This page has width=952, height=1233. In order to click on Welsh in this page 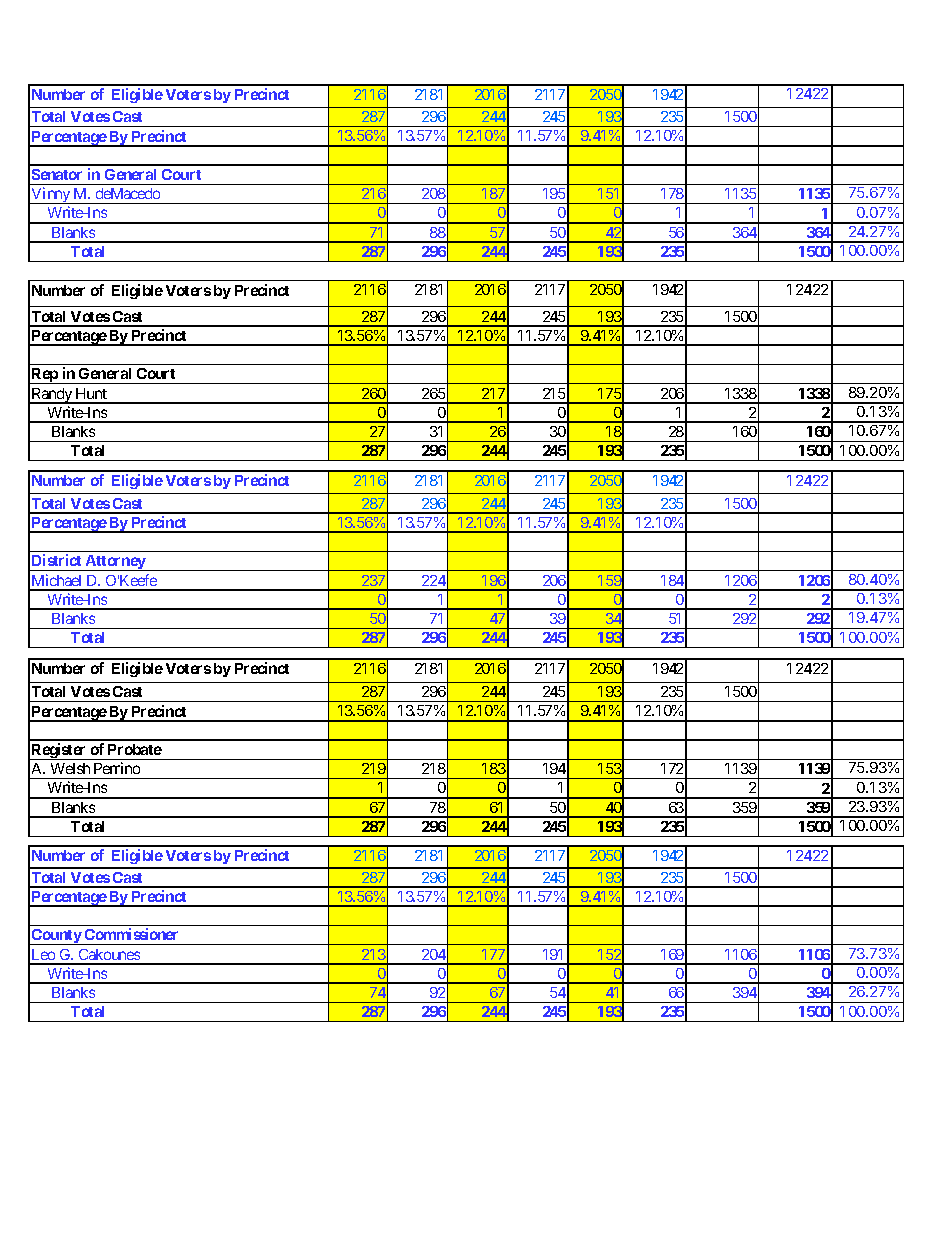, I will do `click(70, 768)`.
